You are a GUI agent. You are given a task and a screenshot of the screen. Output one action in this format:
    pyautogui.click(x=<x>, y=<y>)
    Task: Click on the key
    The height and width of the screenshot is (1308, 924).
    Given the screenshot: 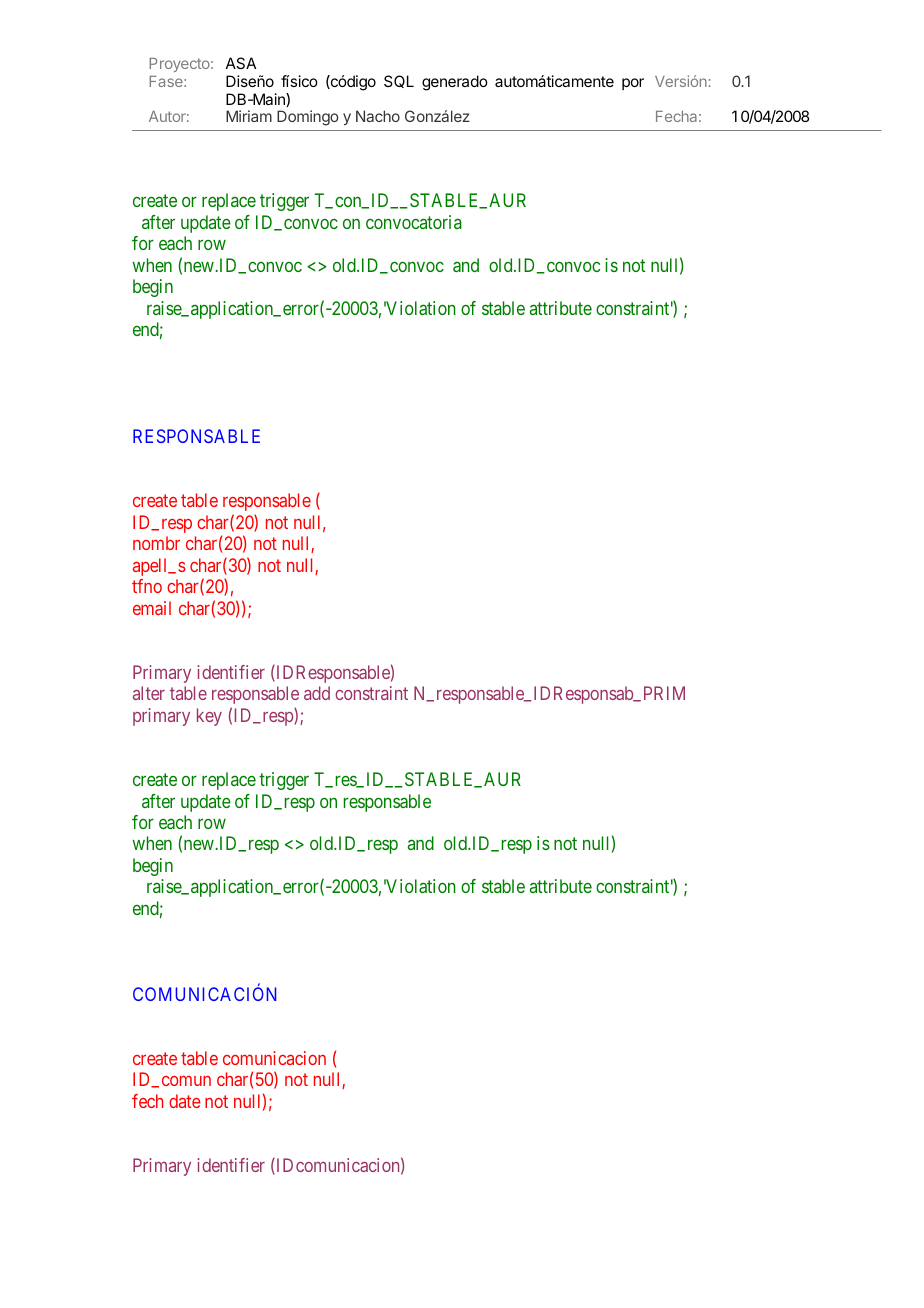 What is the action you would take?
    pyautogui.click(x=209, y=717)
